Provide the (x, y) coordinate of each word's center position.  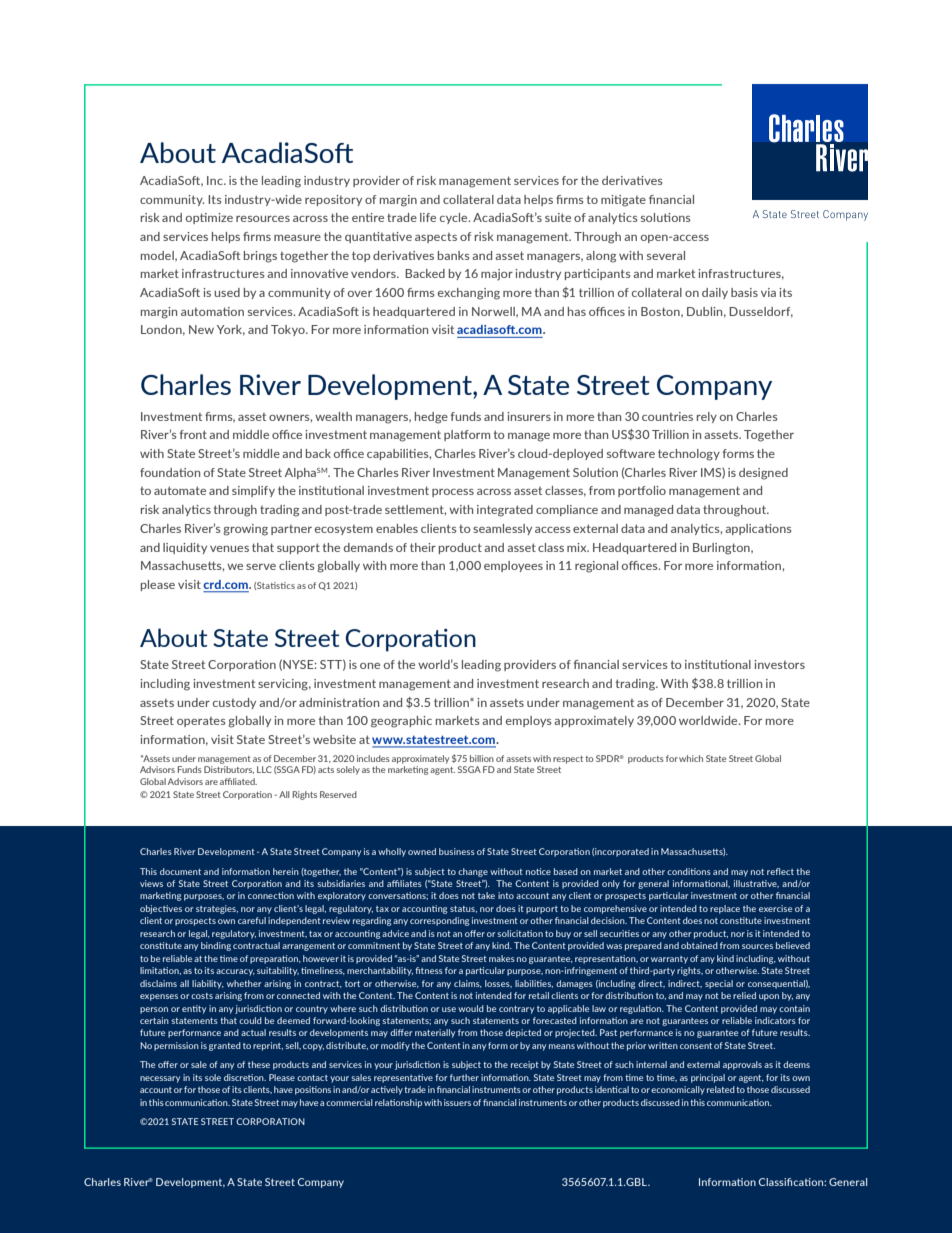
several (666, 255)
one (370, 666)
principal (708, 1078)
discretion (245, 1077)
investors (779, 664)
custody (234, 703)
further (464, 1077)
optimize (209, 218)
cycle (455, 218)
